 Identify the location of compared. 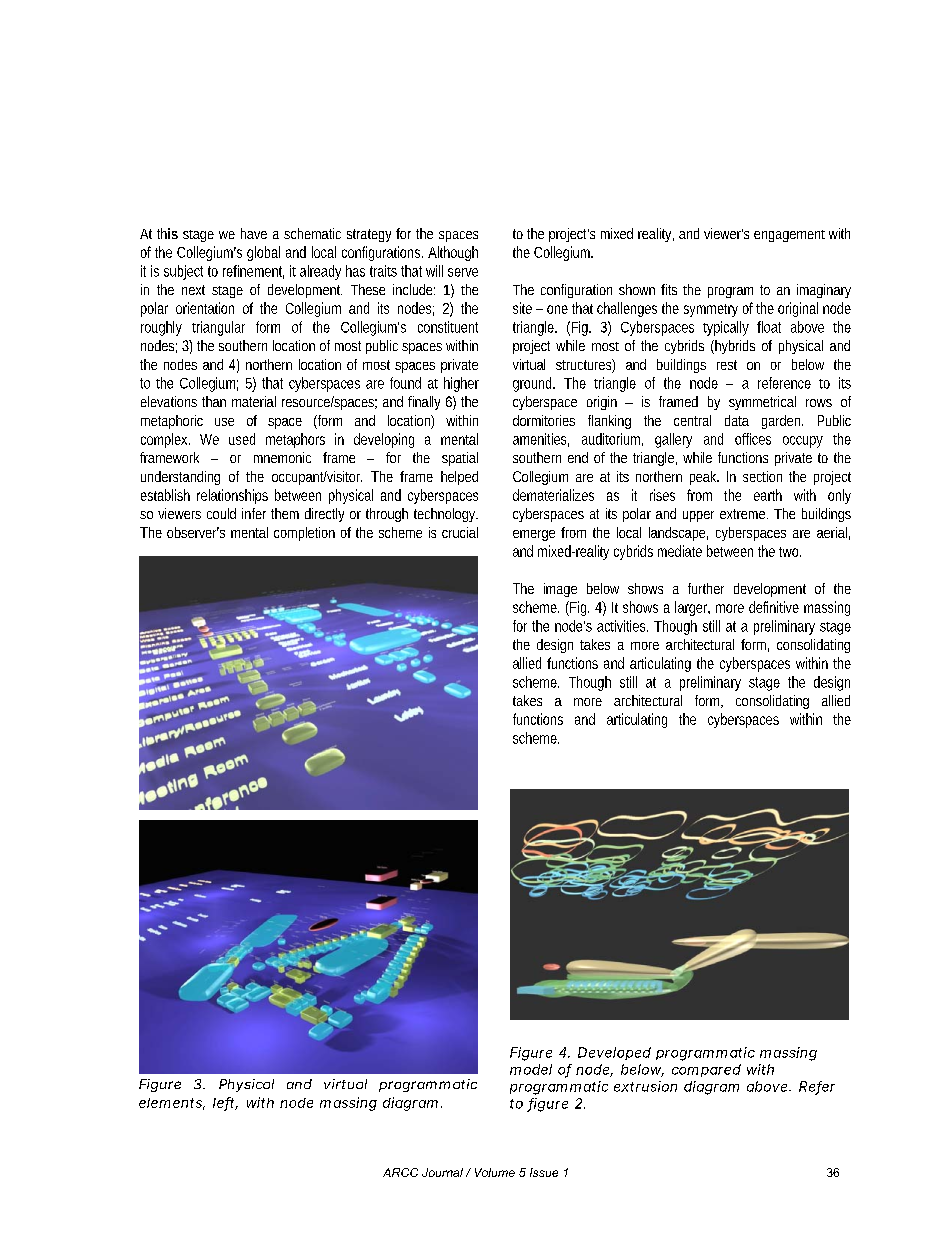
(706, 1070).
